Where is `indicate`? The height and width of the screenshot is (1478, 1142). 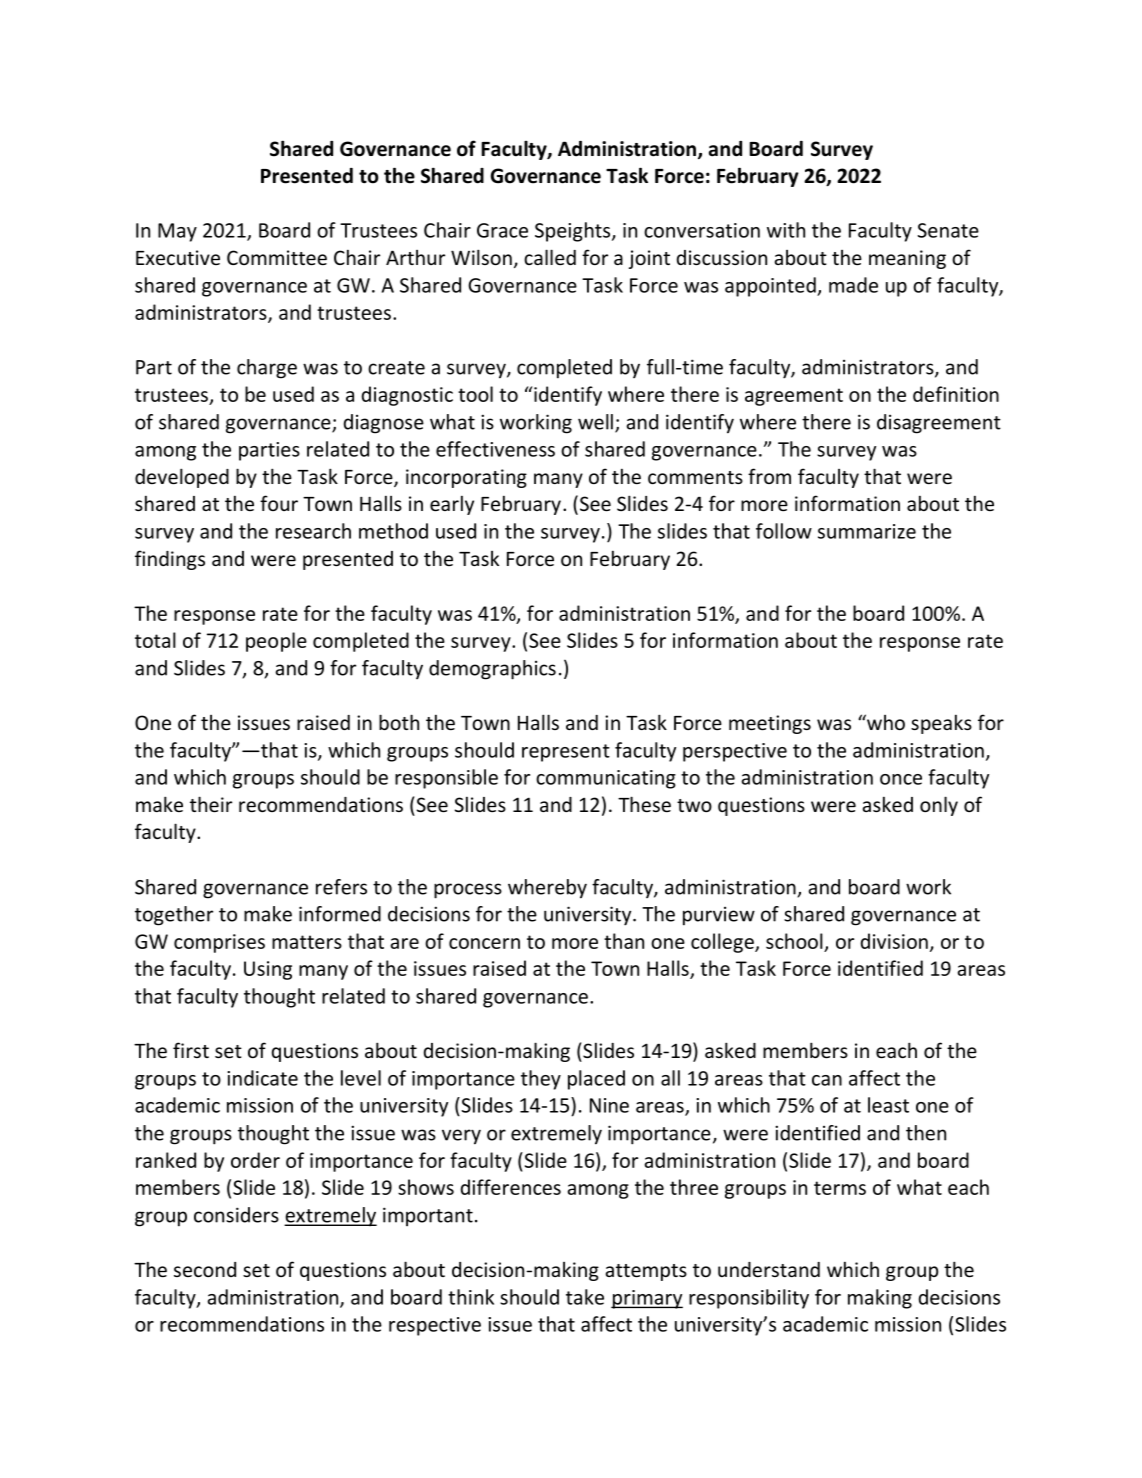 indicate is located at coordinates (262, 1078).
